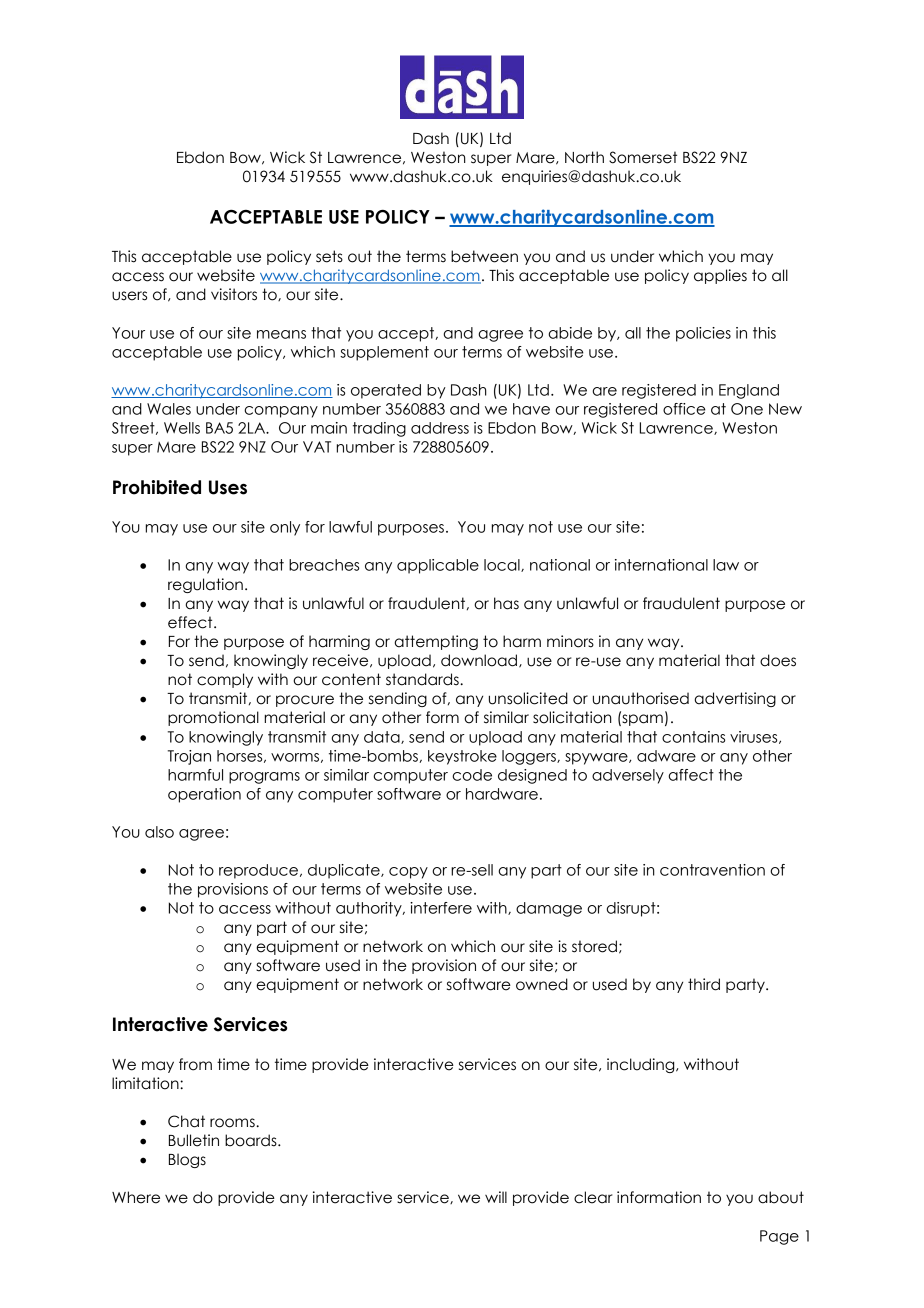  I want to click on applicable, so click(438, 566).
